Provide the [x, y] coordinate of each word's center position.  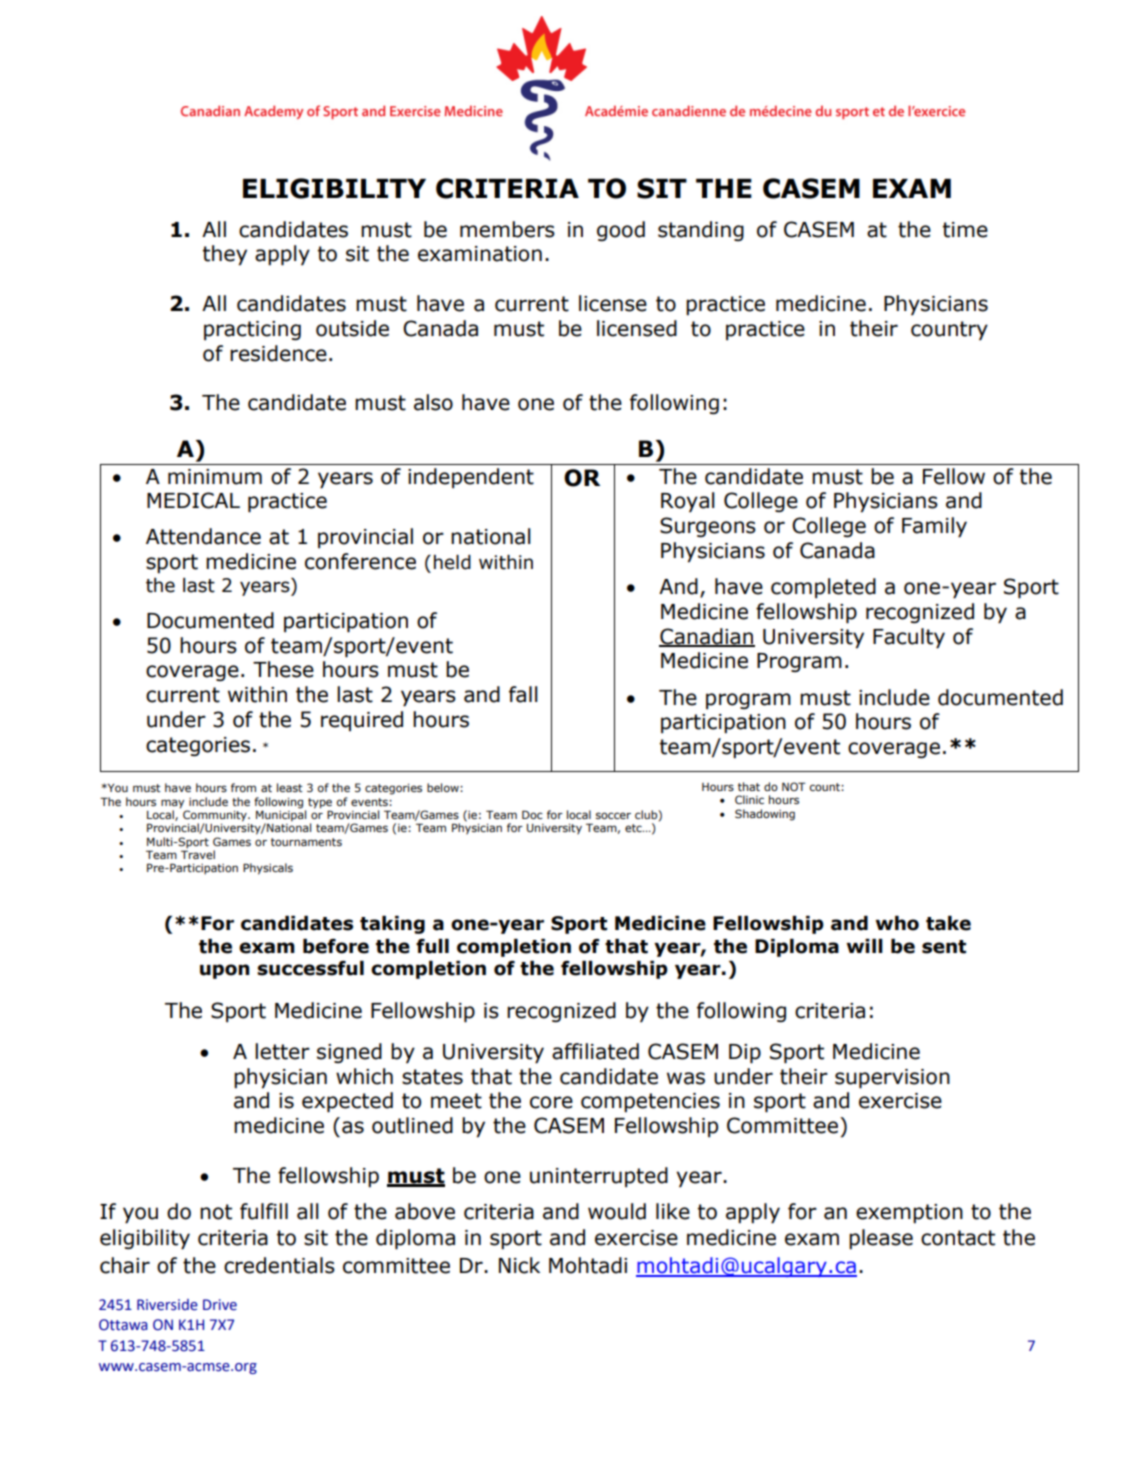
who [897, 923]
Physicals [268, 869]
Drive [220, 1305]
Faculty [909, 638]
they [225, 255]
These [283, 669]
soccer [613, 815]
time [965, 230]
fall [523, 694]
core [551, 1102]
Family [934, 527]
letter [282, 1051]
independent [471, 478]
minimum [215, 477]
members [507, 229]
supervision [892, 1079]
